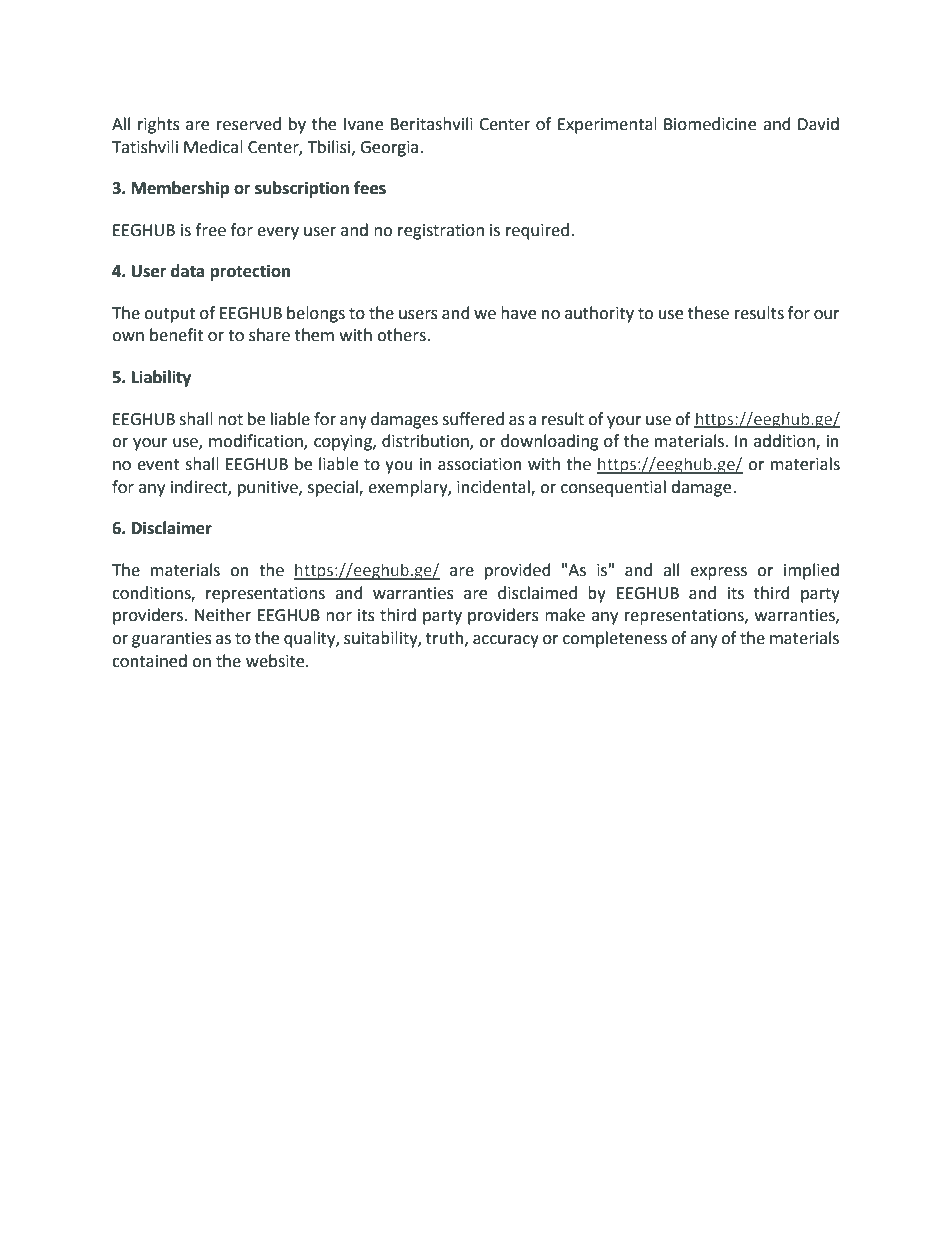 Image resolution: width=952 pixels, height=1233 pixels. What do you see at coordinates (230, 420) in the screenshot?
I see `not` at bounding box center [230, 420].
